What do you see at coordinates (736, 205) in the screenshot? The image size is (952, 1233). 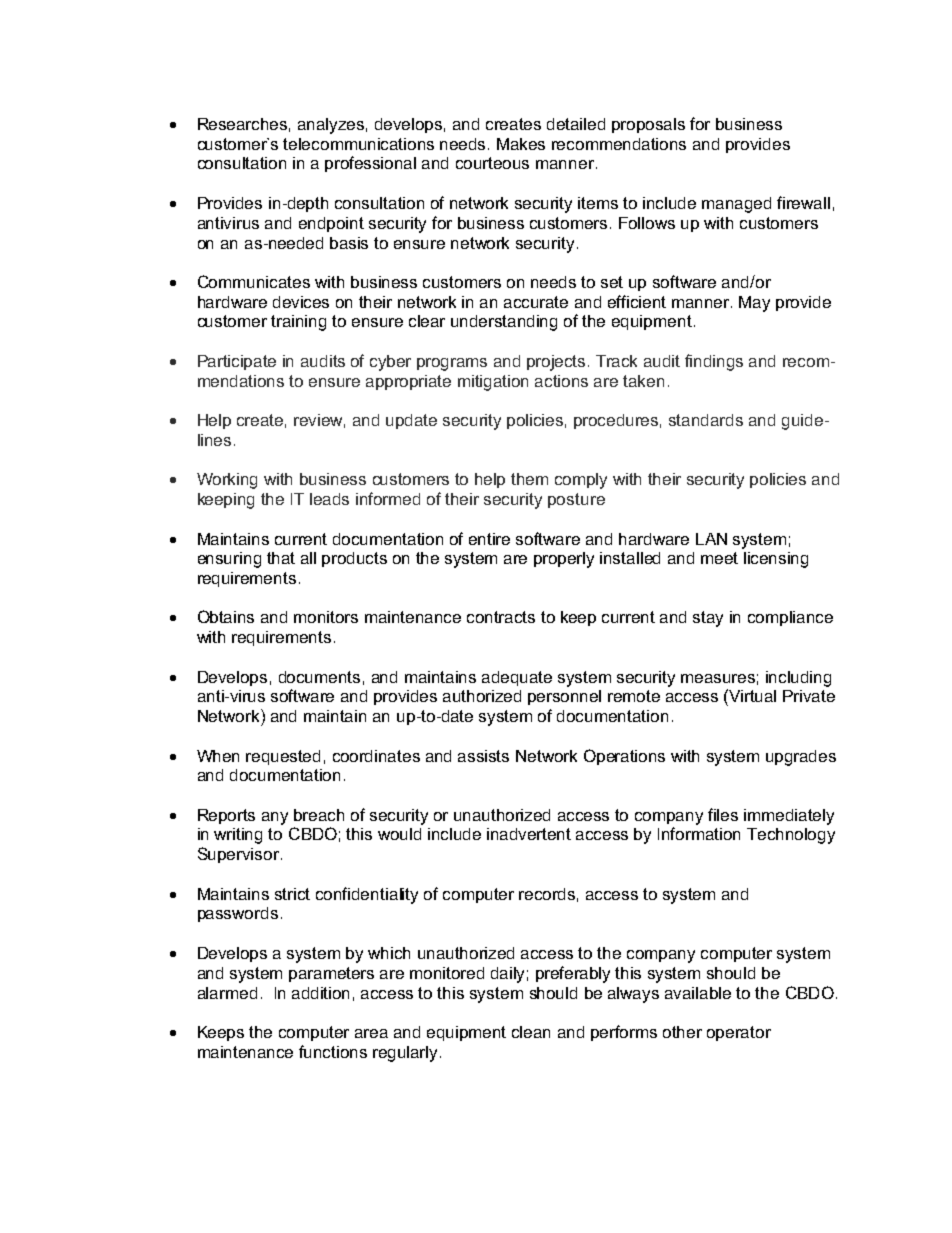 I see `managed` at bounding box center [736, 205].
